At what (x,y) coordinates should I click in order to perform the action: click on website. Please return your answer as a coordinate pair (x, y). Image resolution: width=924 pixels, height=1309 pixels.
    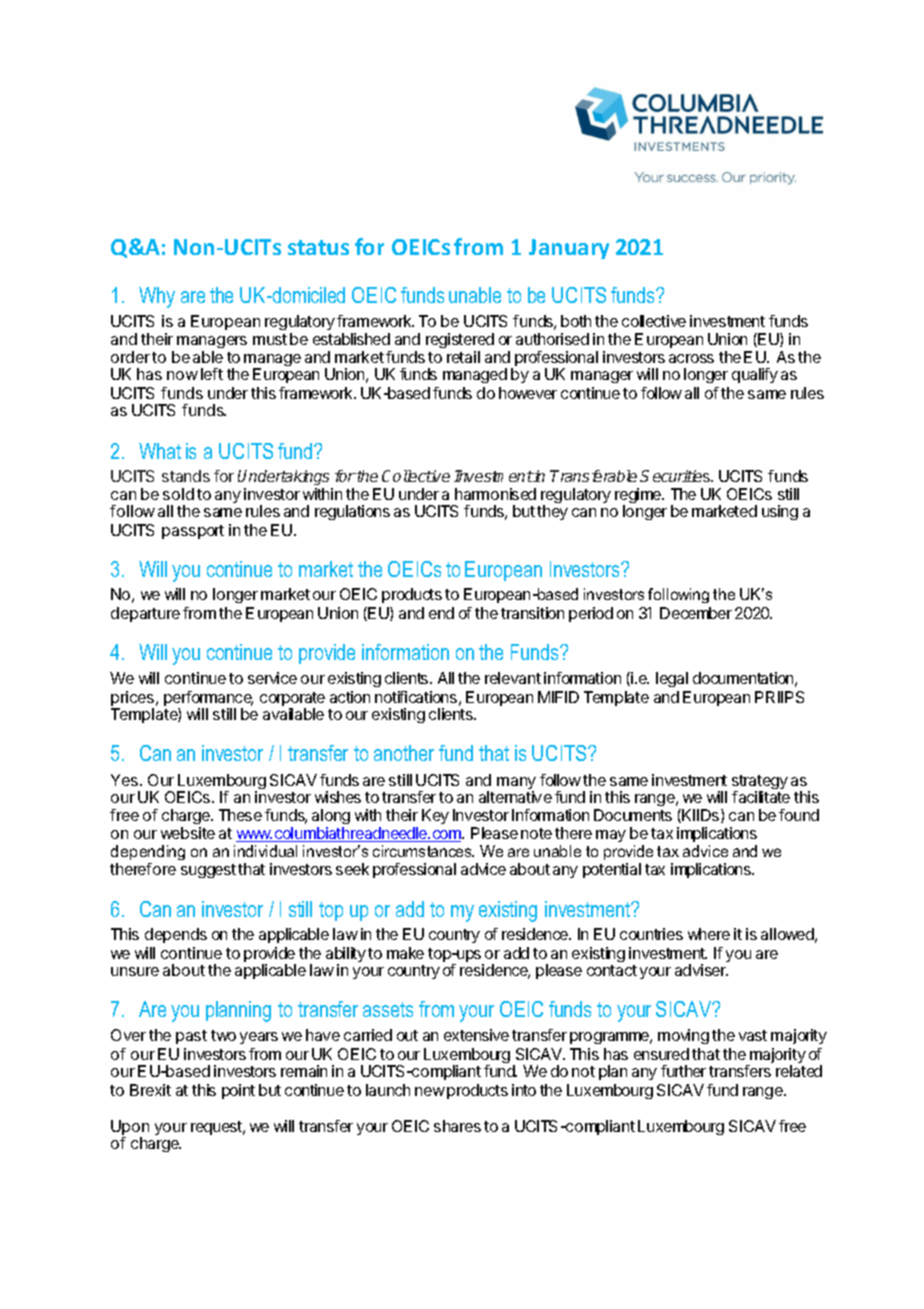
    Looking at the image, I should click on (188, 833).
